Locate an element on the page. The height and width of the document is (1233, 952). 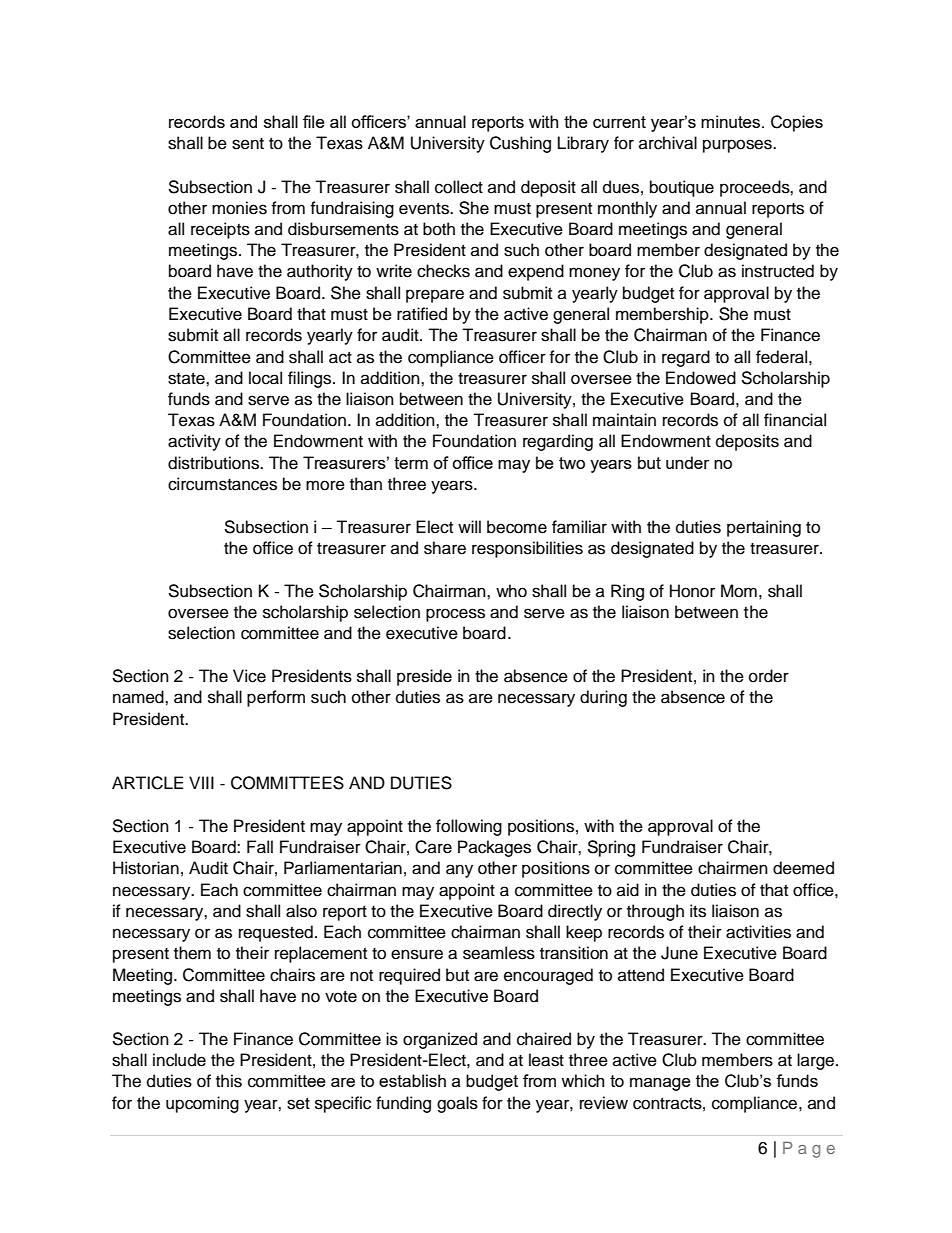
process is located at coordinates (455, 615).
